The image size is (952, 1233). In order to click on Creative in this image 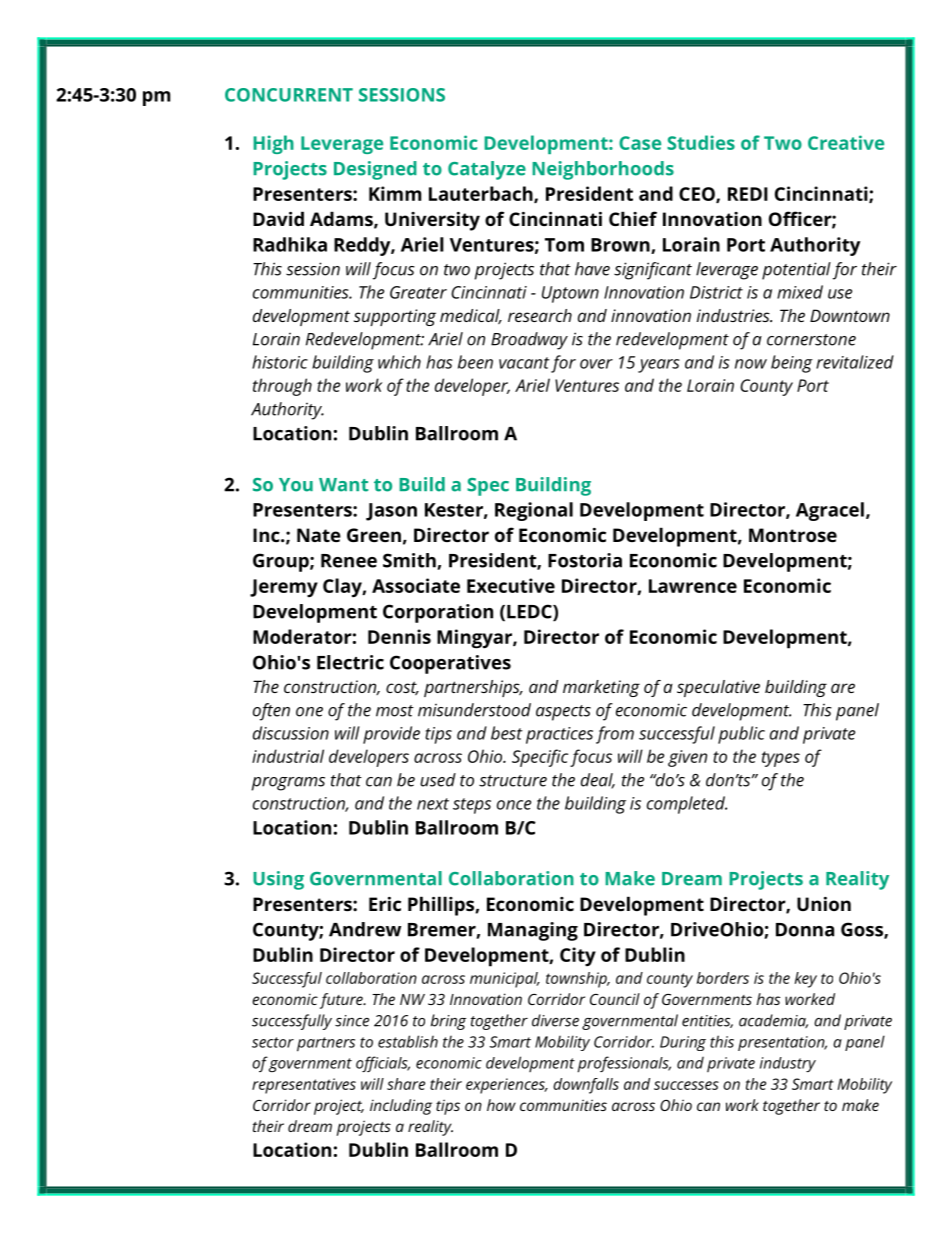, I will do `click(846, 142)`.
